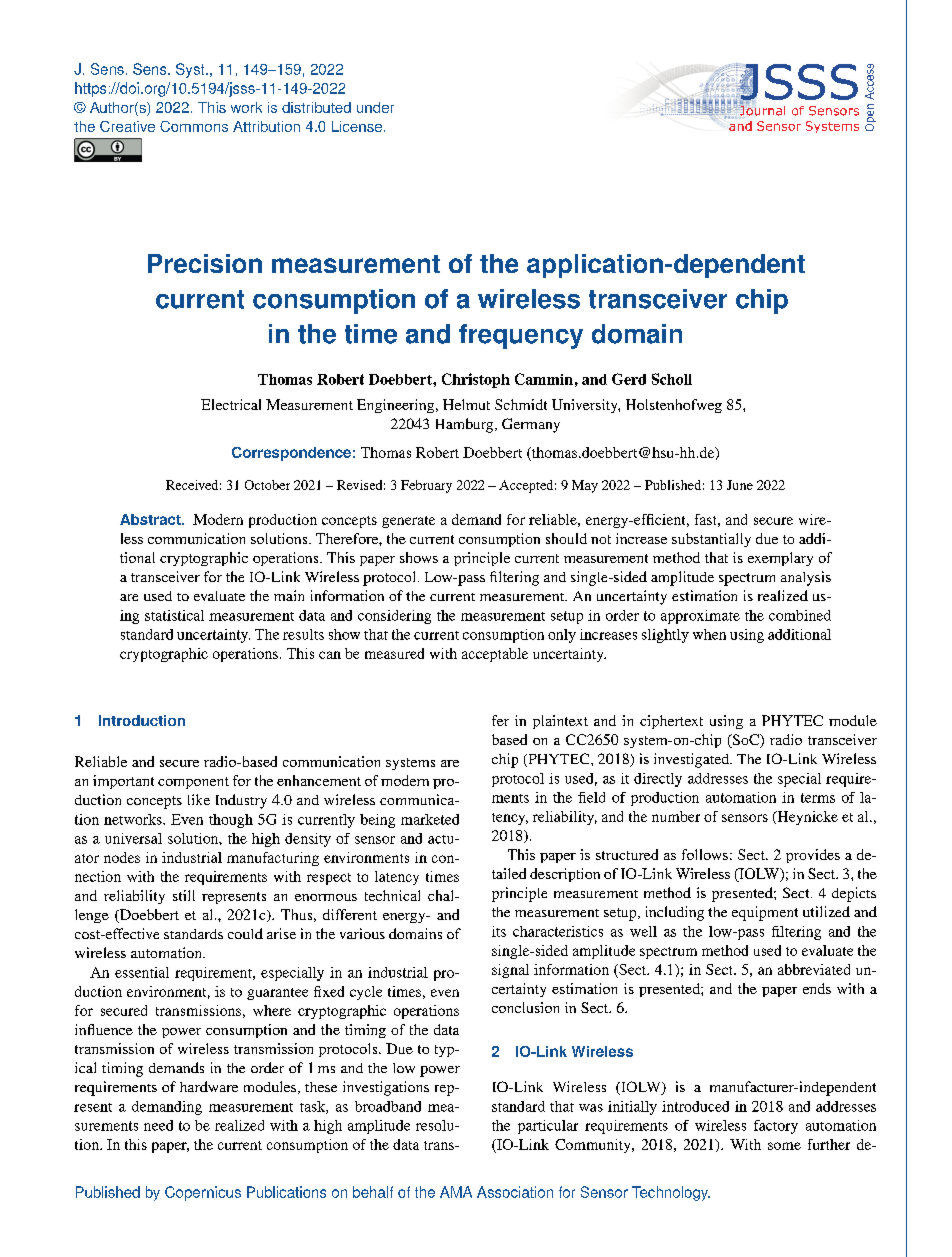 Image resolution: width=952 pixels, height=1257 pixels. What do you see at coordinates (709, 634) in the screenshot?
I see `when` at bounding box center [709, 634].
